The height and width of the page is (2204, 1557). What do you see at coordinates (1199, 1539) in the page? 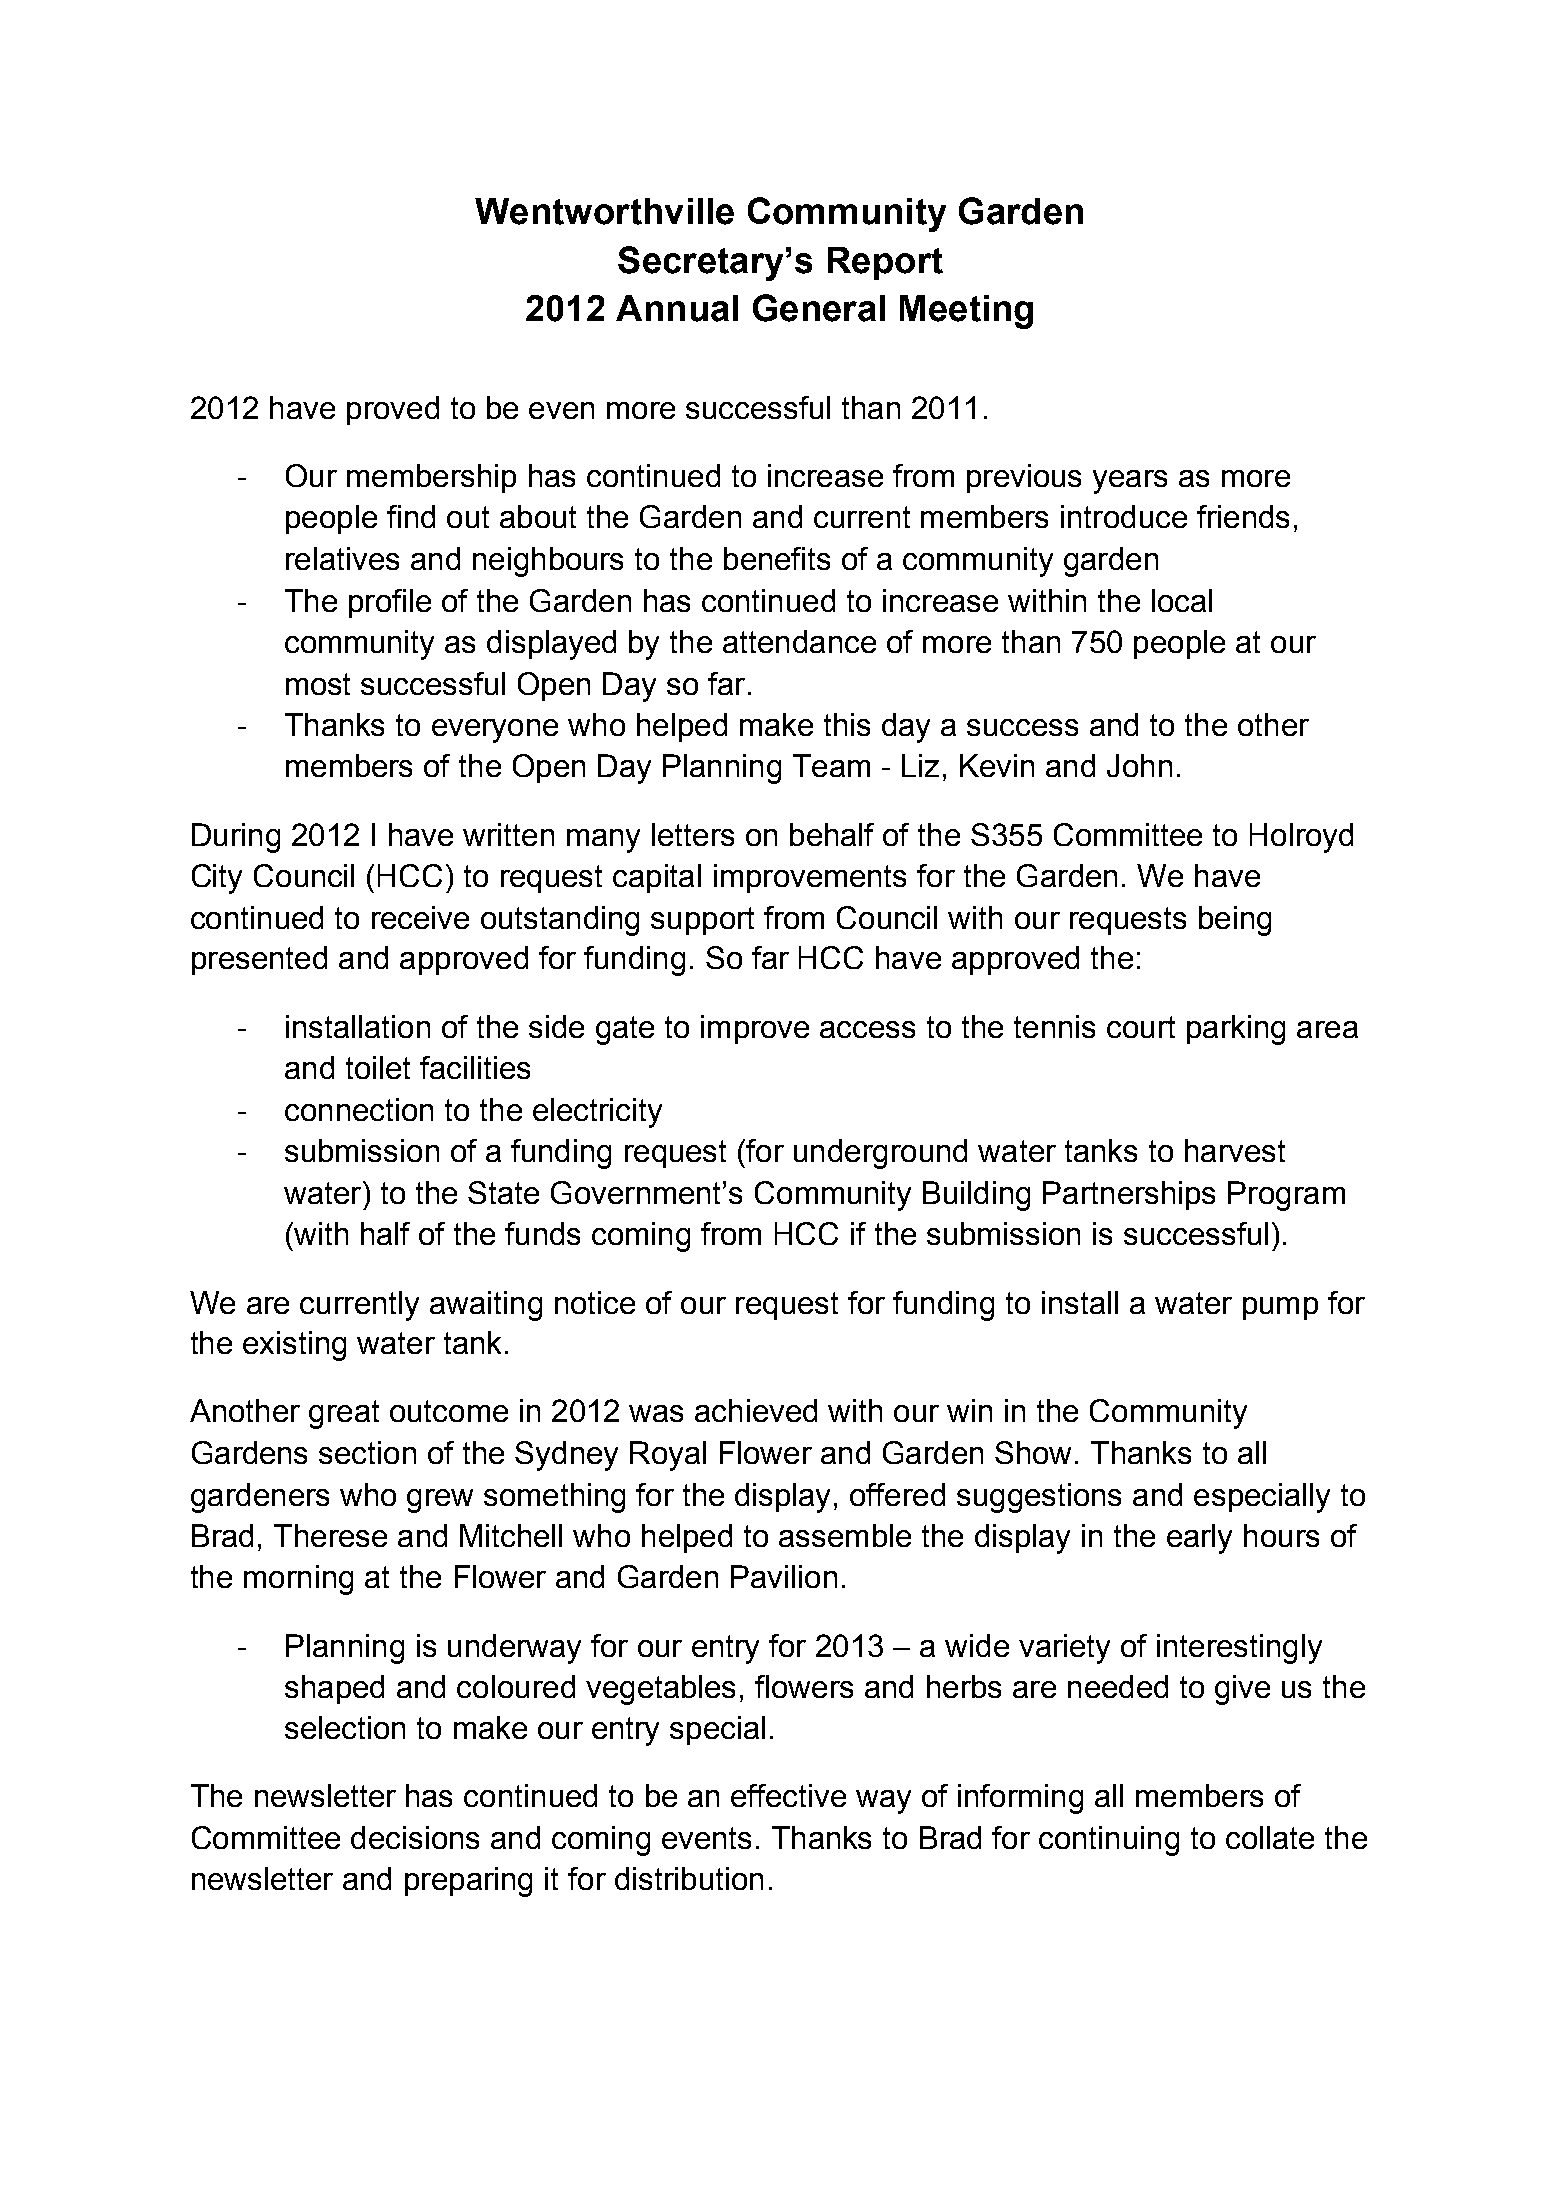
I see `early` at bounding box center [1199, 1539].
